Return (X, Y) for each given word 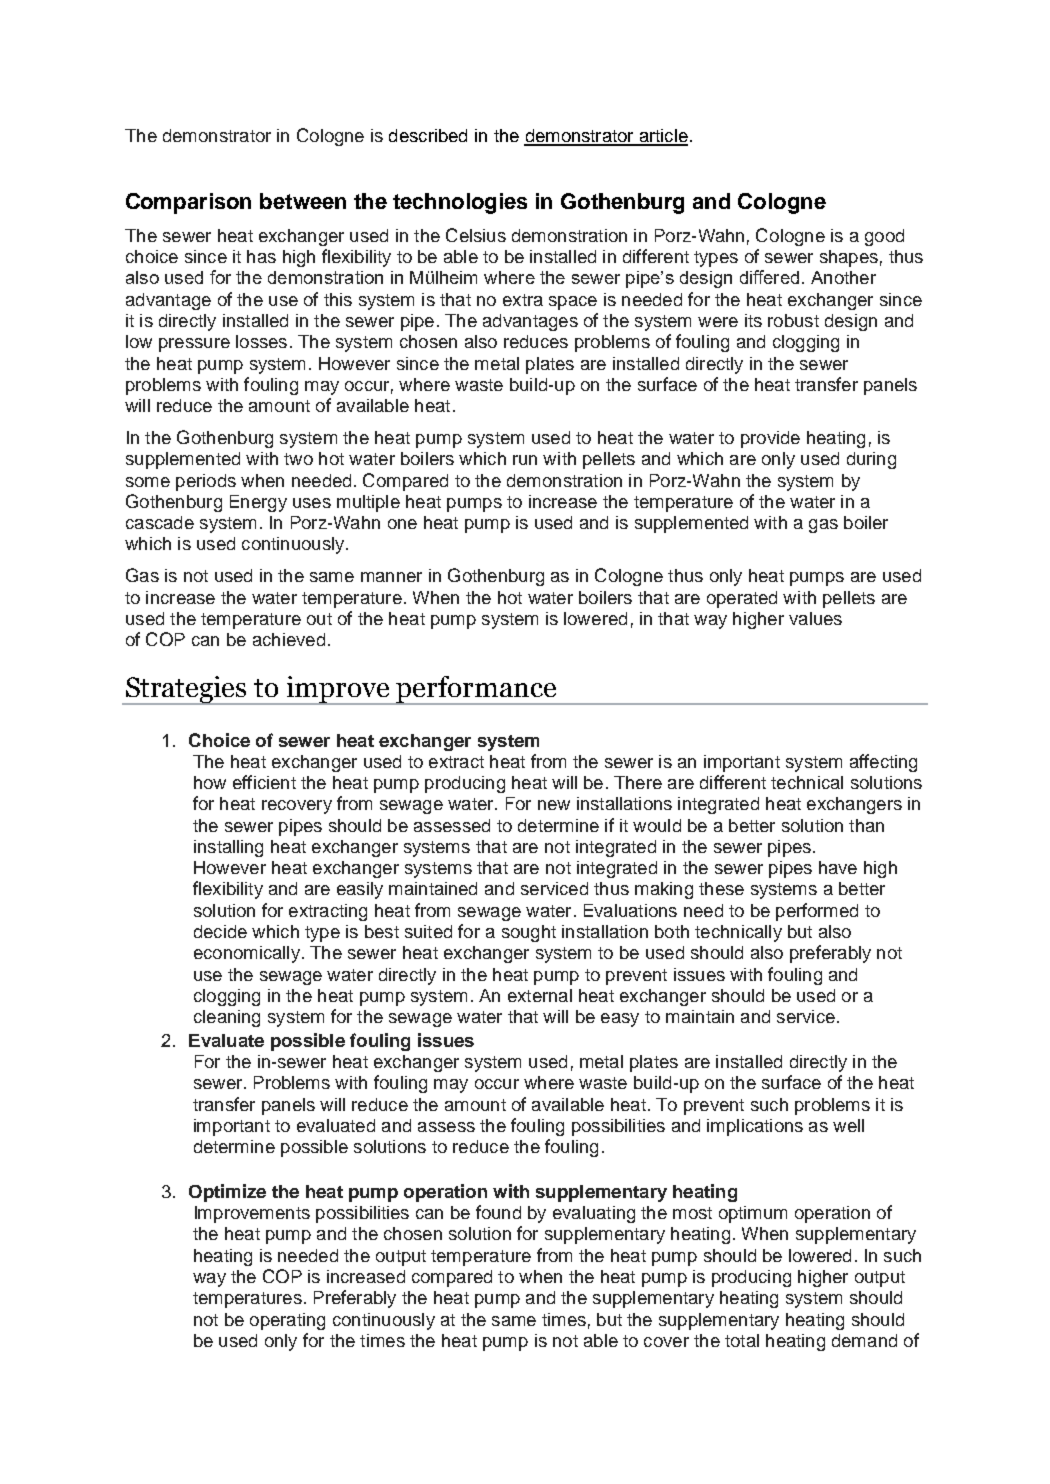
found (498, 1212)
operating (287, 1321)
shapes (849, 258)
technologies (460, 203)
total (742, 1340)
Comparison (188, 203)
